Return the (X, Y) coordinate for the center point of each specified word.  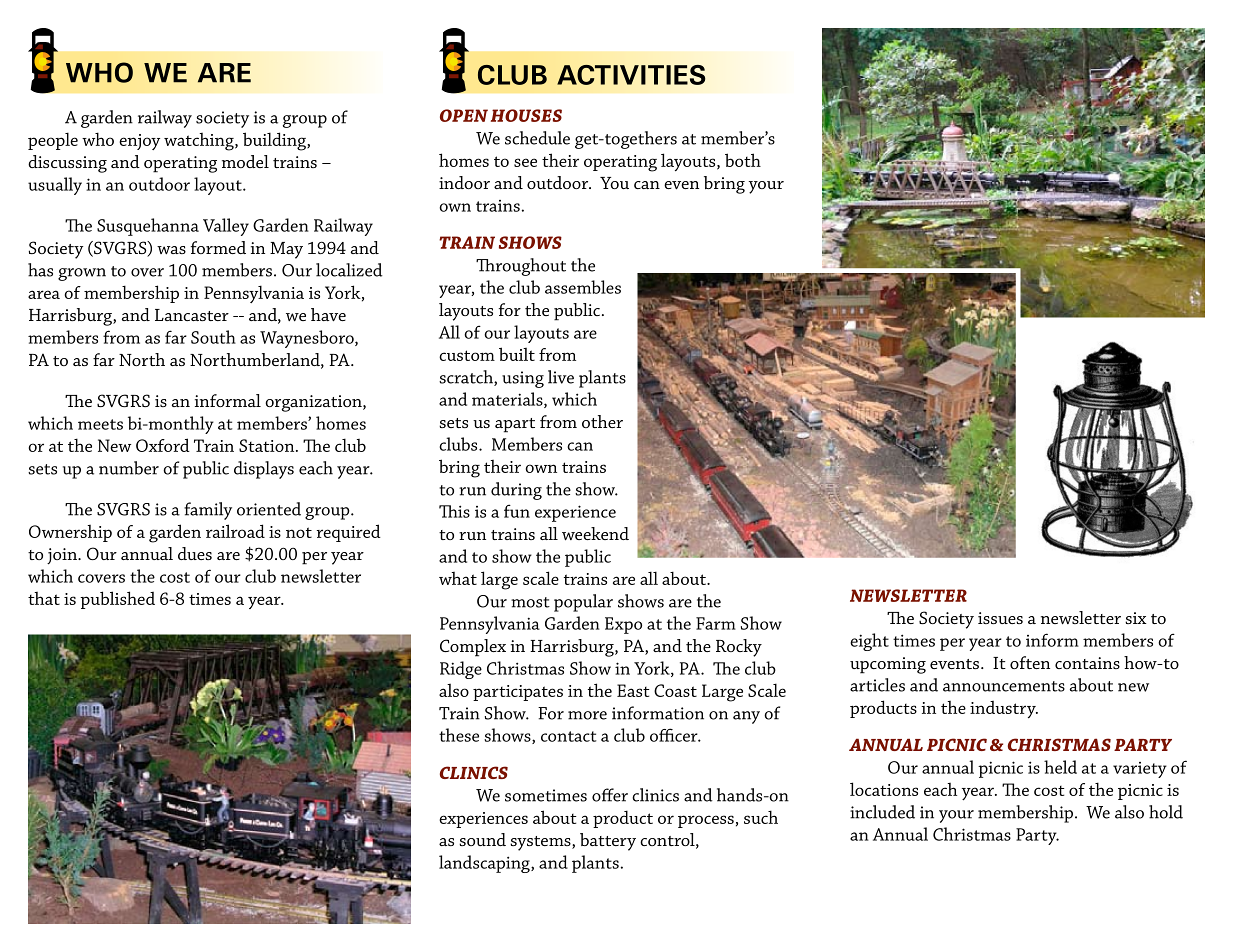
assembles (583, 287)
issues (1000, 618)
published (117, 600)
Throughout (521, 267)
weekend (595, 534)
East (633, 690)
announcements (1004, 686)
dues (195, 553)
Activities (631, 75)
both (743, 160)
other (602, 421)
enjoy (139, 142)
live (561, 377)
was (171, 250)
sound (482, 839)
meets (100, 424)
